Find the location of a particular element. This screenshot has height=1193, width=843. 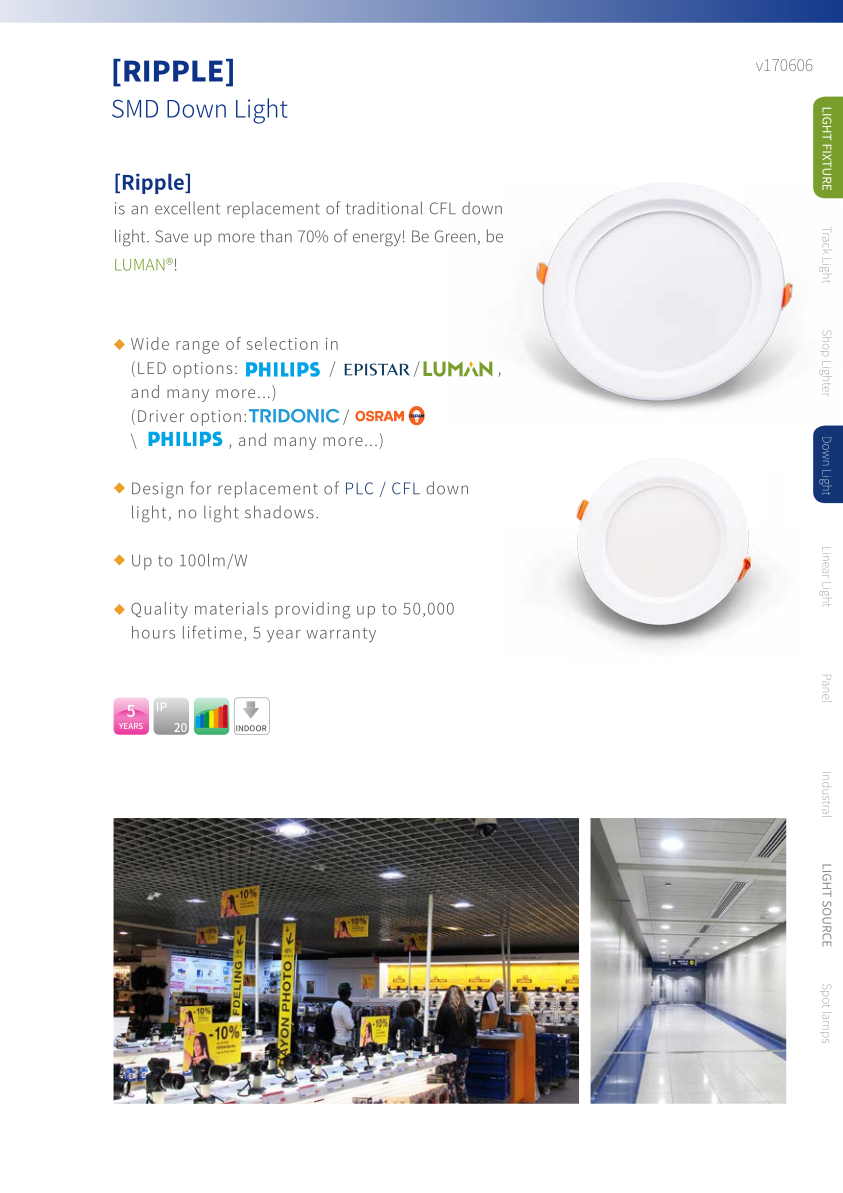

SMD is located at coordinates (135, 108).
